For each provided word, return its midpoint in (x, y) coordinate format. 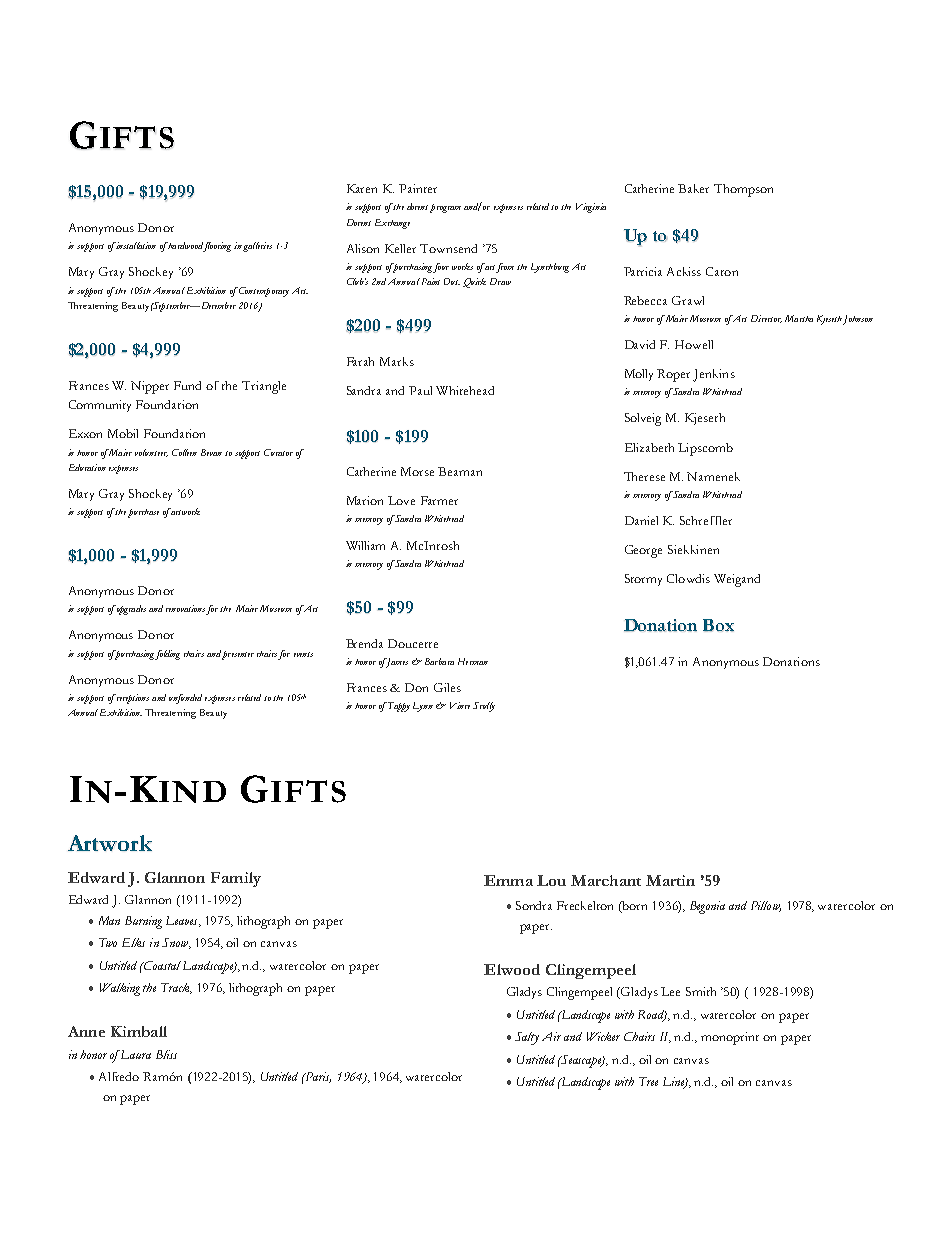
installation (135, 245)
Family (236, 879)
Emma (508, 880)
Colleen (184, 452)
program (445, 208)
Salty (527, 1038)
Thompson (743, 190)
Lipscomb (705, 449)
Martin (670, 880)
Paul (420, 390)
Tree (648, 1081)
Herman (473, 661)
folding (167, 655)
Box (718, 625)
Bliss (166, 1054)
